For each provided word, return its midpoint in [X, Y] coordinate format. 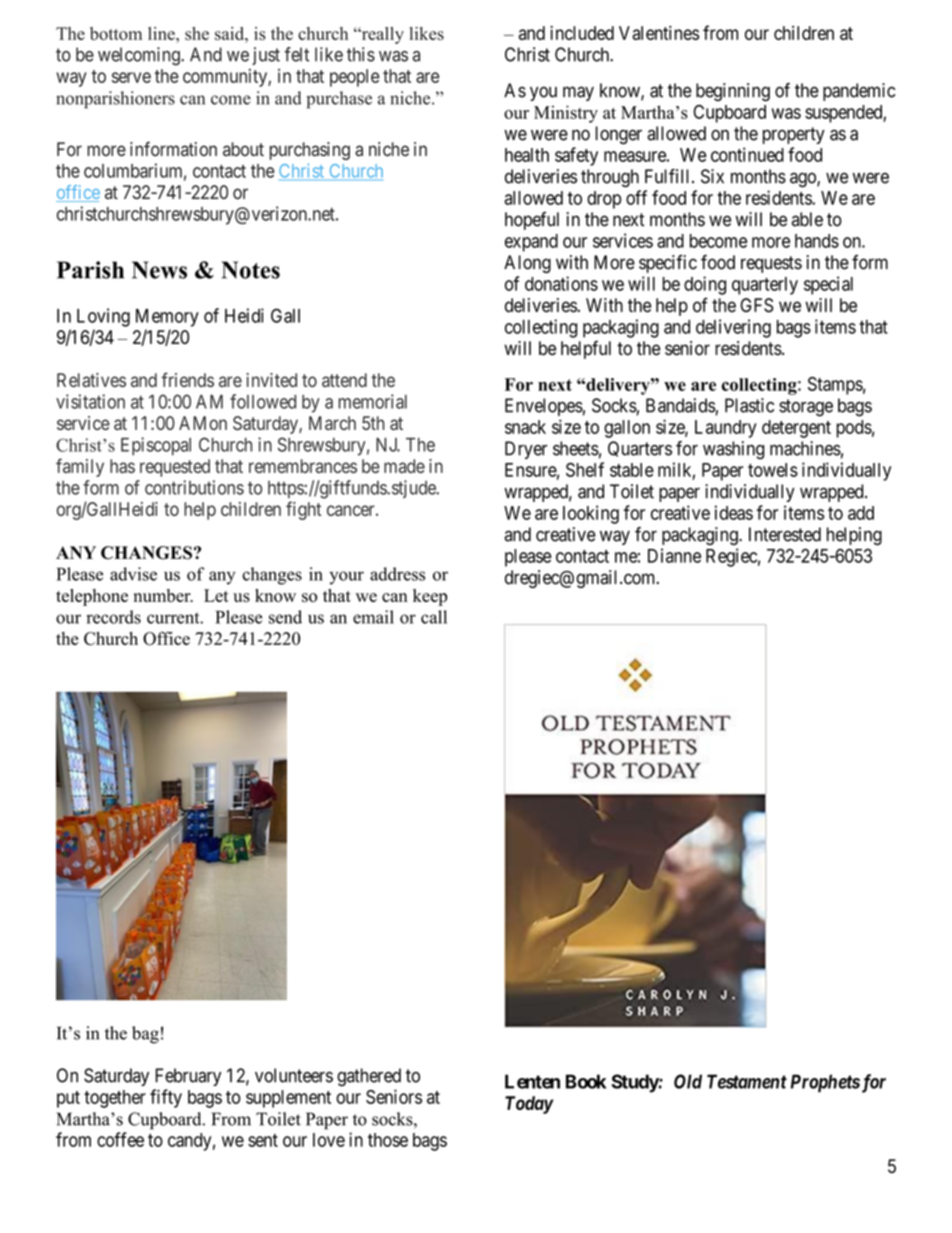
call [434, 617]
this [361, 54]
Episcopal [156, 446]
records [113, 617]
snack [525, 427]
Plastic [749, 405]
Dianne [674, 555]
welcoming [140, 56]
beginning [733, 92]
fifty [166, 1098]
